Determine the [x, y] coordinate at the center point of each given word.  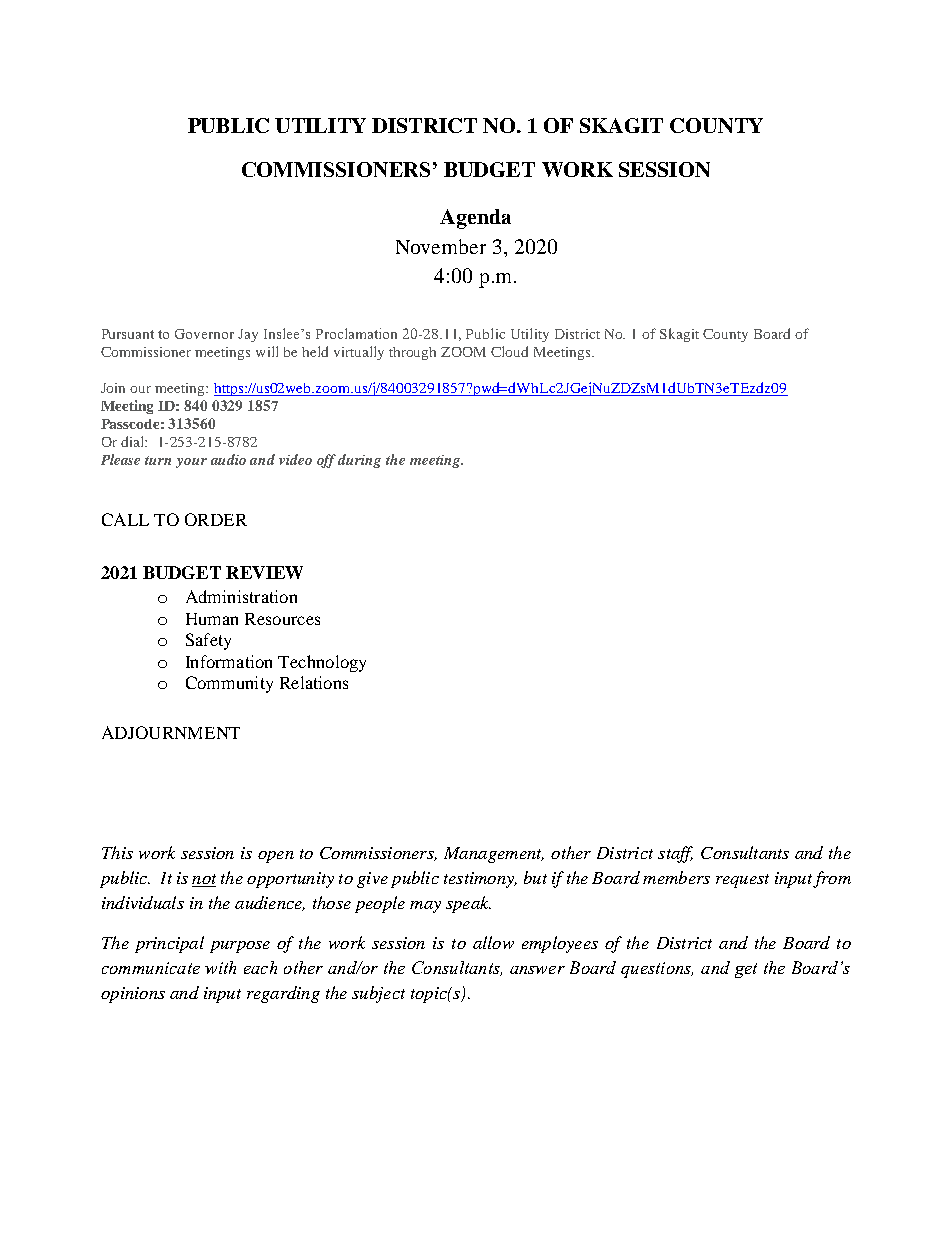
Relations [314, 682]
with [220, 967]
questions [657, 970]
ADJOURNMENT [171, 732]
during [359, 461]
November [441, 246]
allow [493, 942]
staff [675, 854]
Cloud [509, 351]
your [191, 463]
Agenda [475, 219]
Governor [204, 334]
